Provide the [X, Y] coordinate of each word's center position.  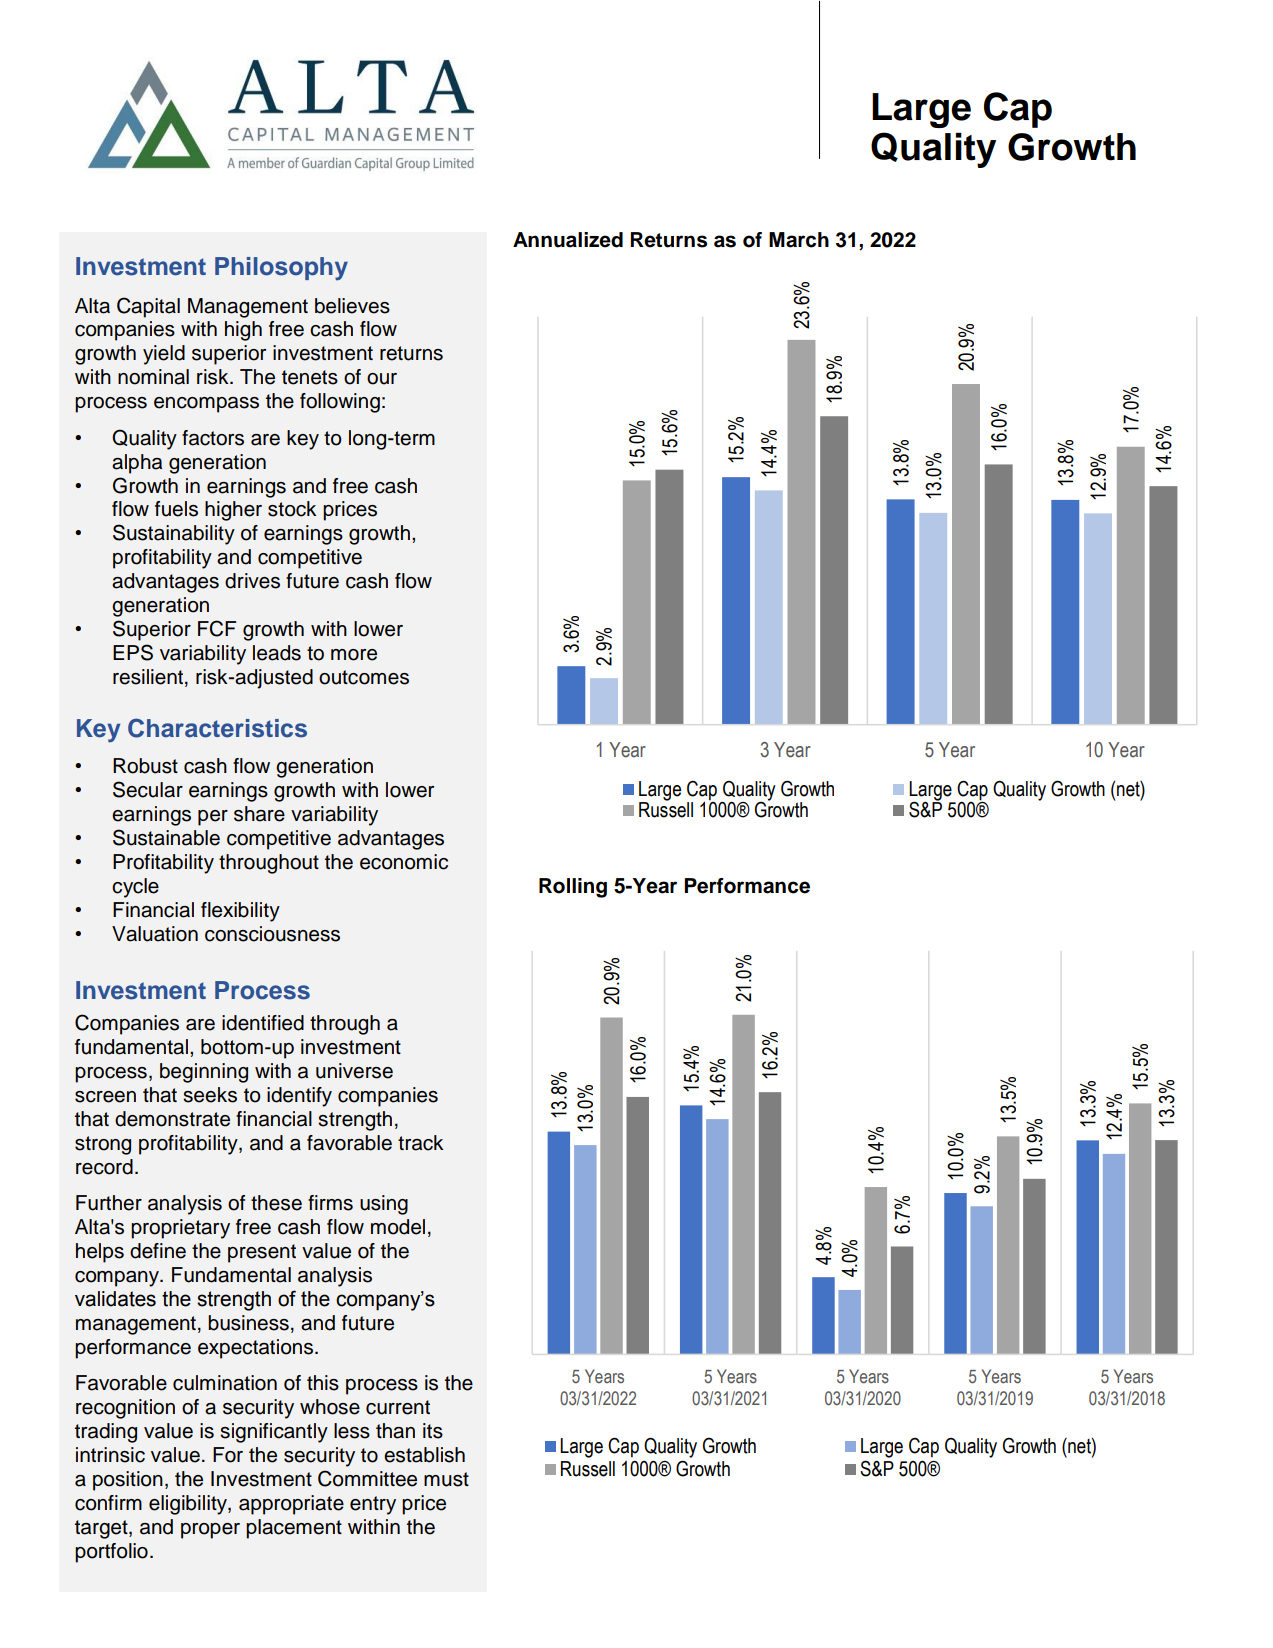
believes [352, 306]
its [433, 1431]
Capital [148, 307]
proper [210, 1531]
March [799, 240]
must [446, 1479]
